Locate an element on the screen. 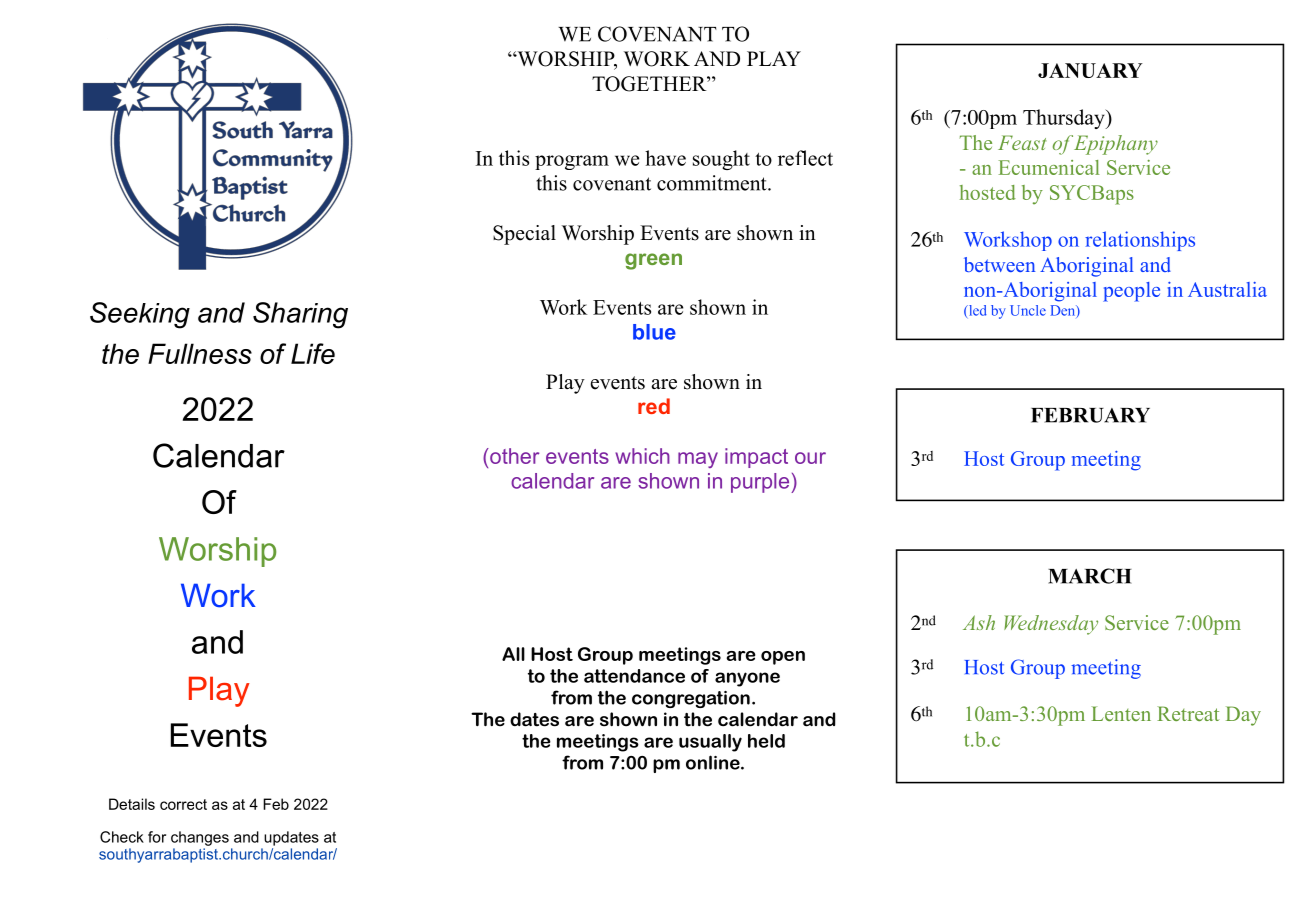  may is located at coordinates (698, 460).
